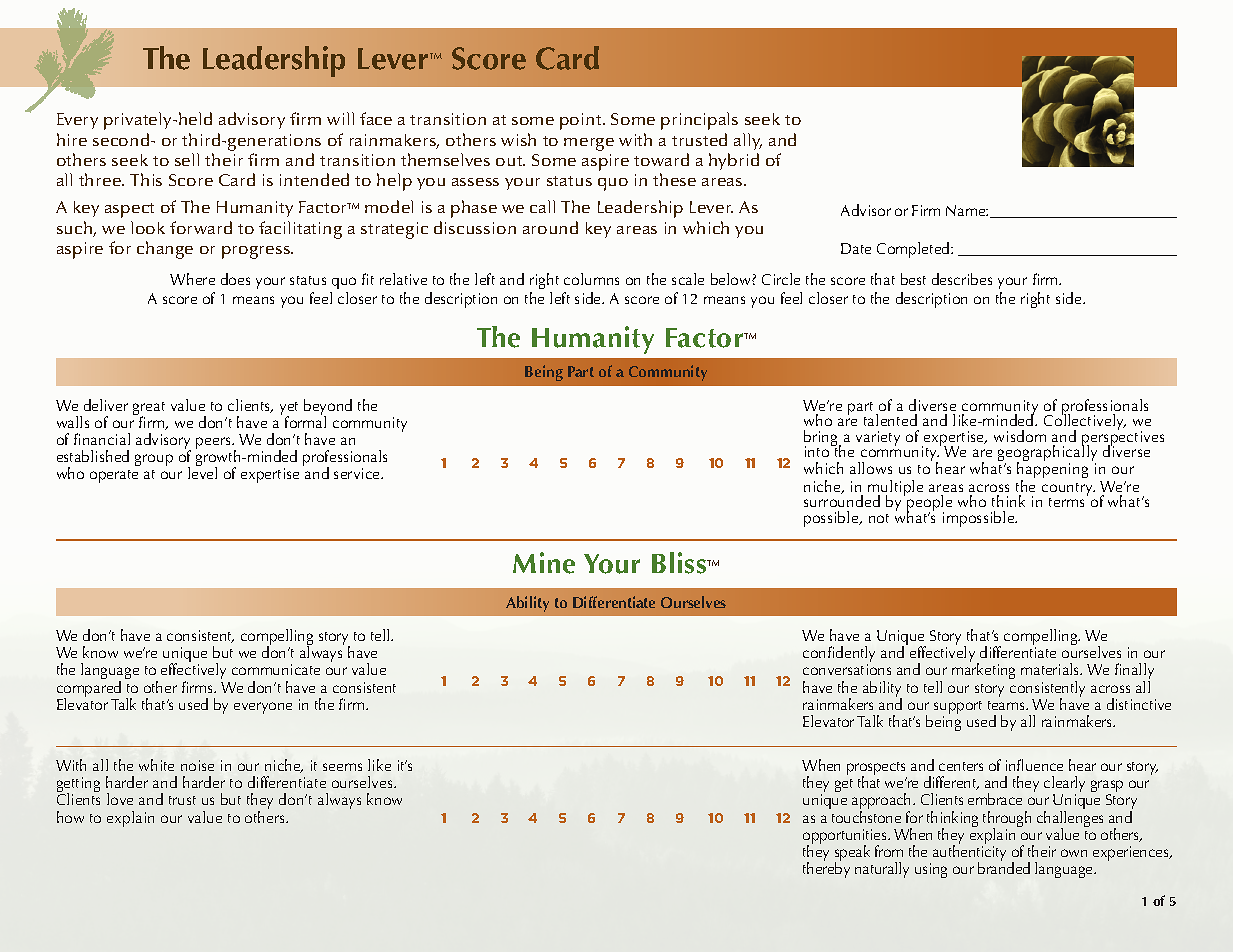 Image resolution: width=1233 pixels, height=952 pixels. I want to click on country, so click(1068, 491).
